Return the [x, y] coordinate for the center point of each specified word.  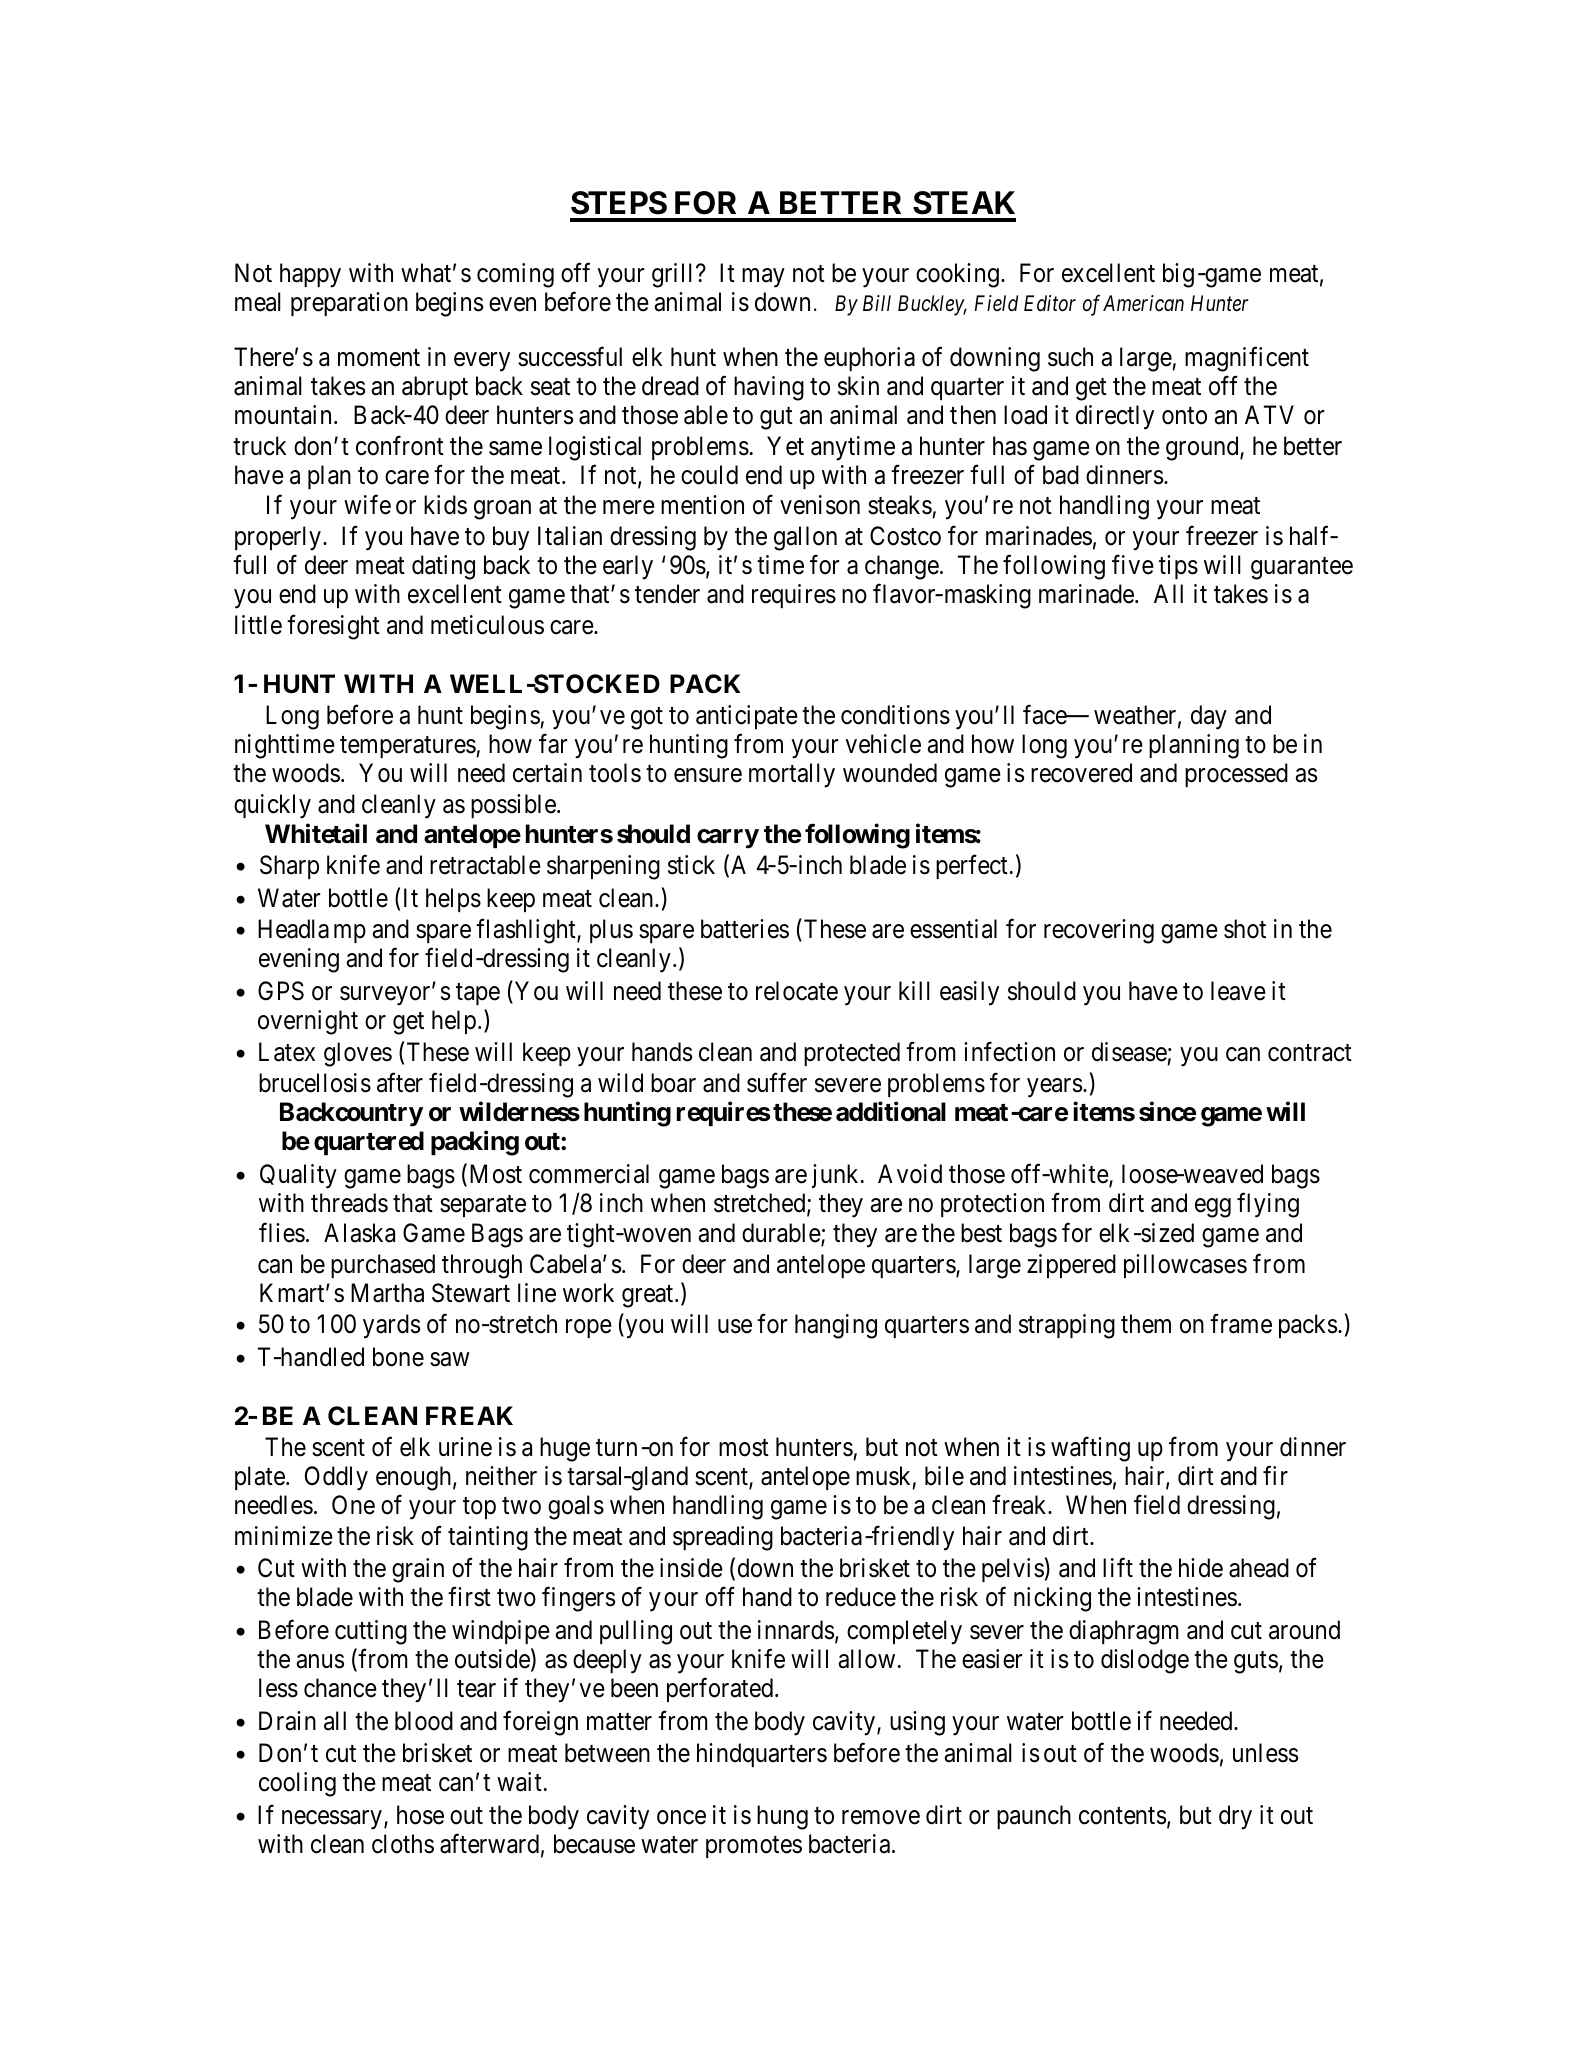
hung [782, 1817]
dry [1235, 1817]
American [1143, 303]
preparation [349, 304]
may [763, 278]
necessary [332, 1820]
